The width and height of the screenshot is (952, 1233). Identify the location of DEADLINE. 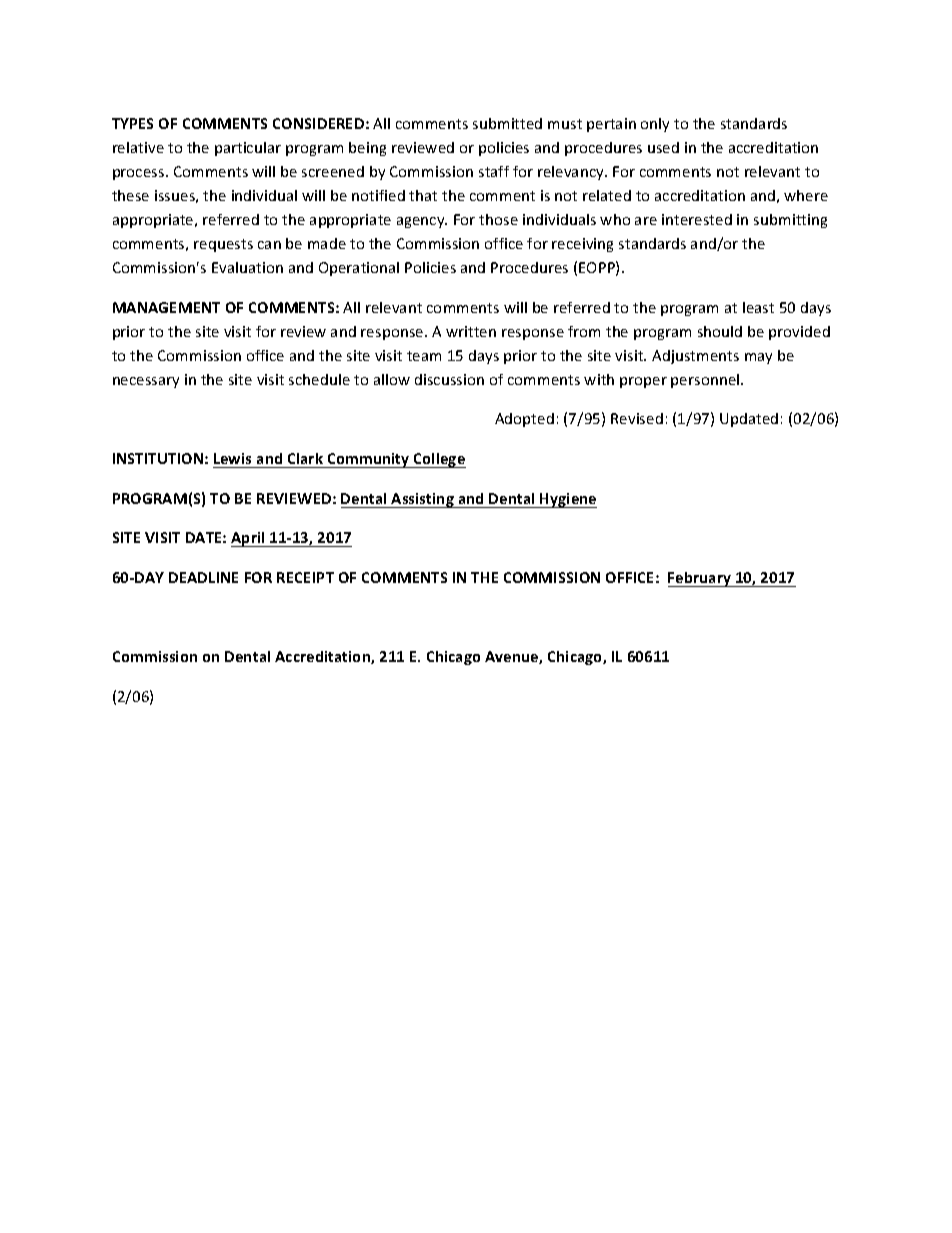
(203, 577).
